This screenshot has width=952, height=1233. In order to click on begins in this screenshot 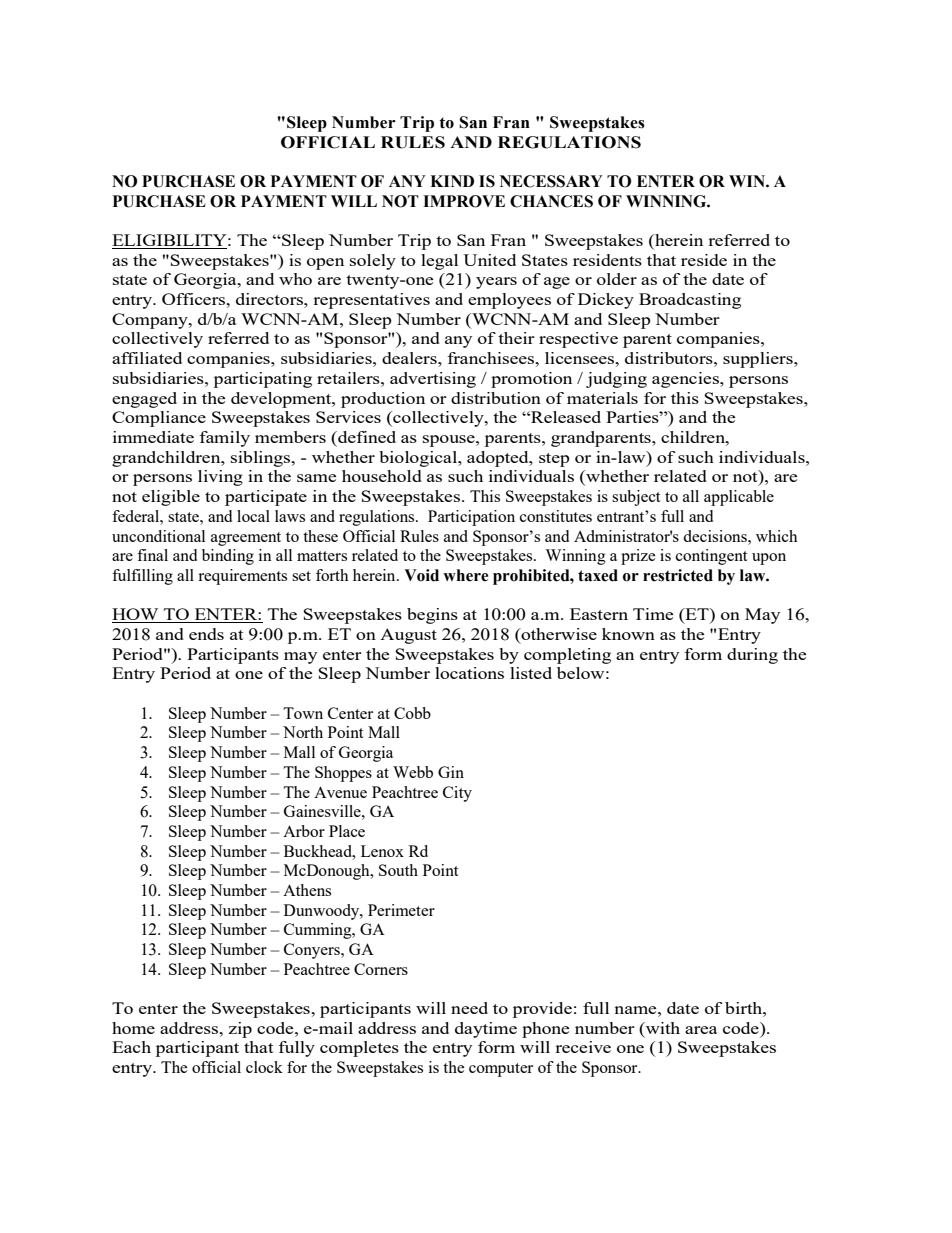, I will do `click(432, 616)`.
